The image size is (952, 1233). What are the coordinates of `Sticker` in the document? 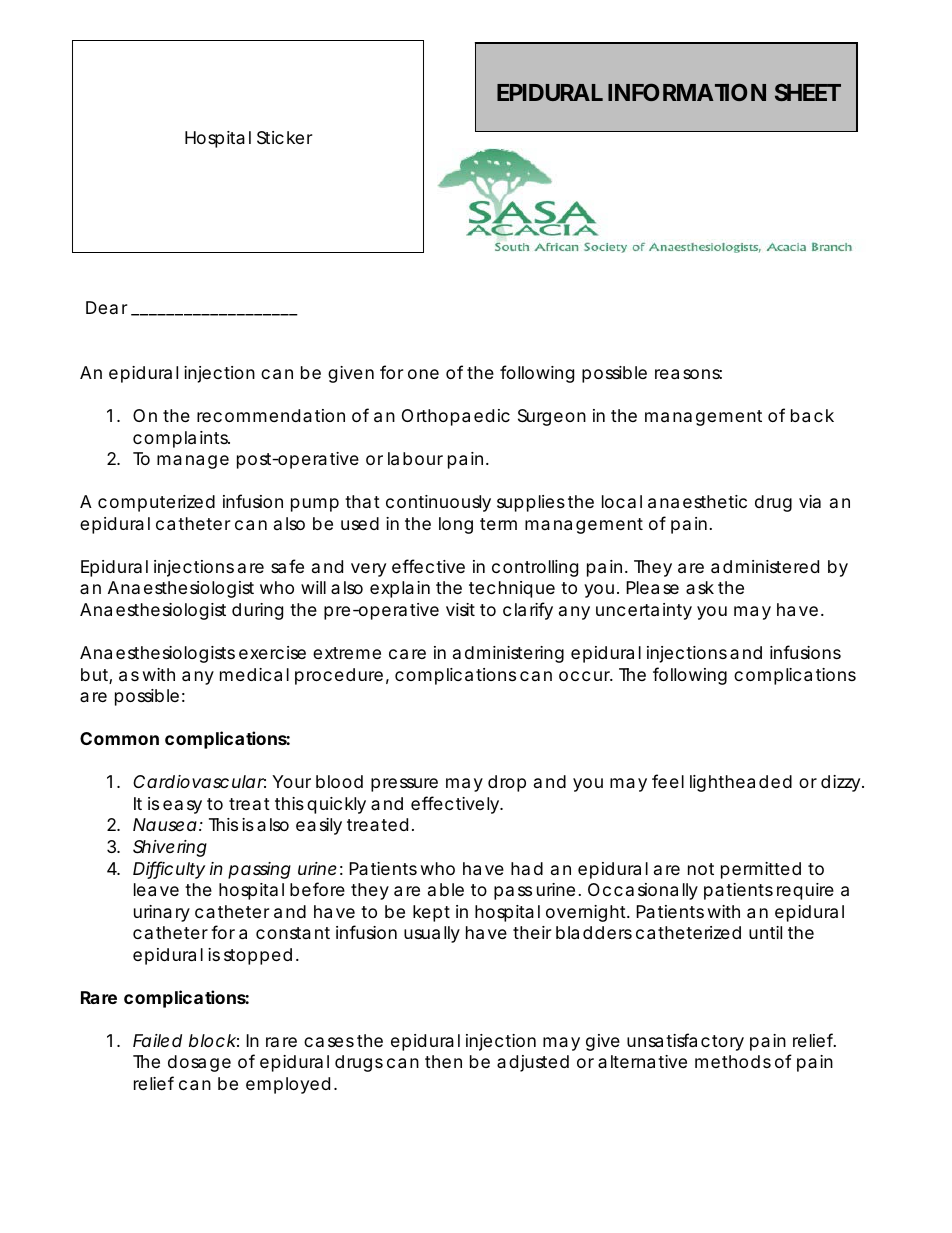 It's located at (284, 138).
